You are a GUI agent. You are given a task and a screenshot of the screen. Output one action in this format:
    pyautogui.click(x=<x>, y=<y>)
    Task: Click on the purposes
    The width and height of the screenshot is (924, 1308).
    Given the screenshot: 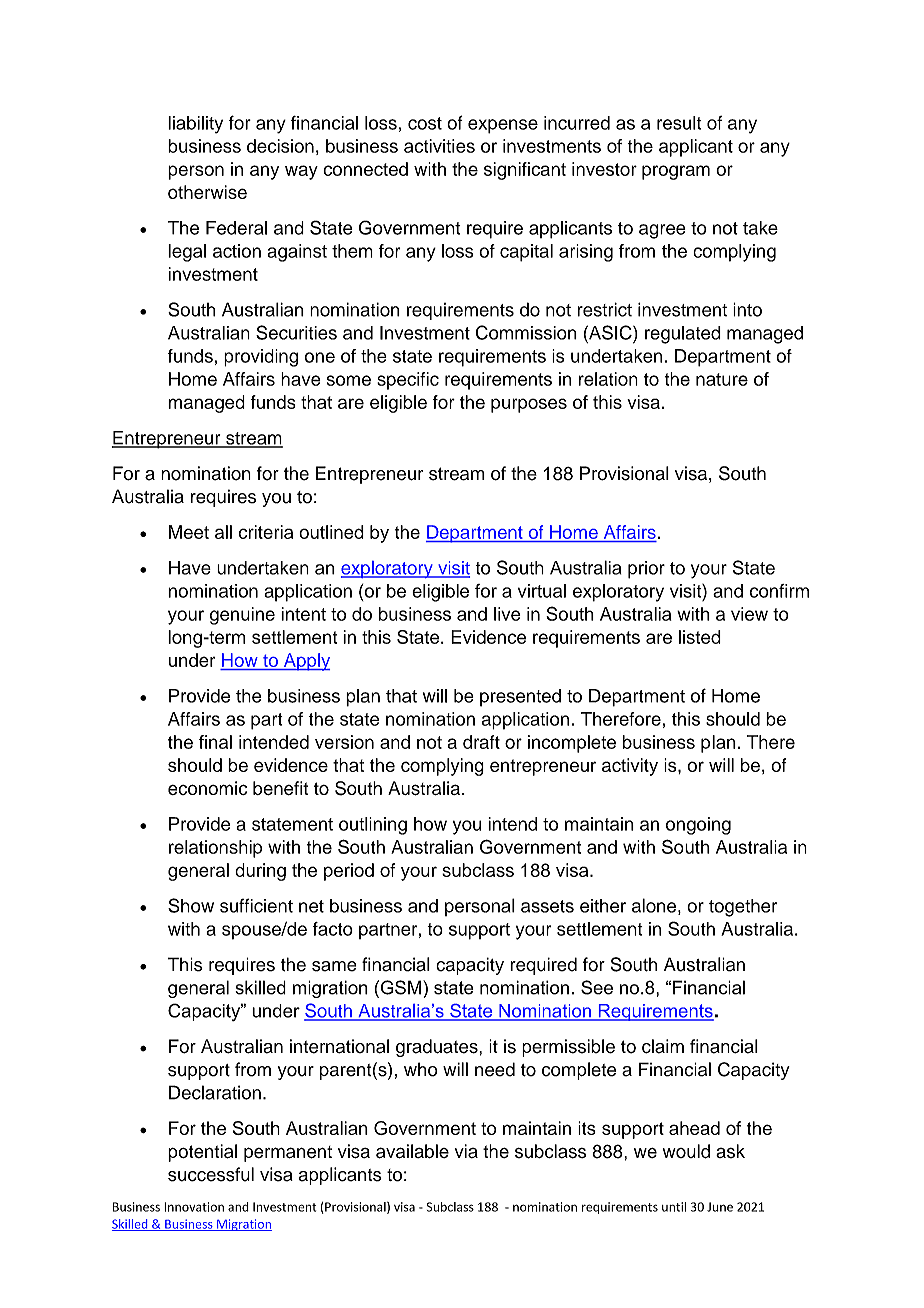 What is the action you would take?
    pyautogui.click(x=529, y=405)
